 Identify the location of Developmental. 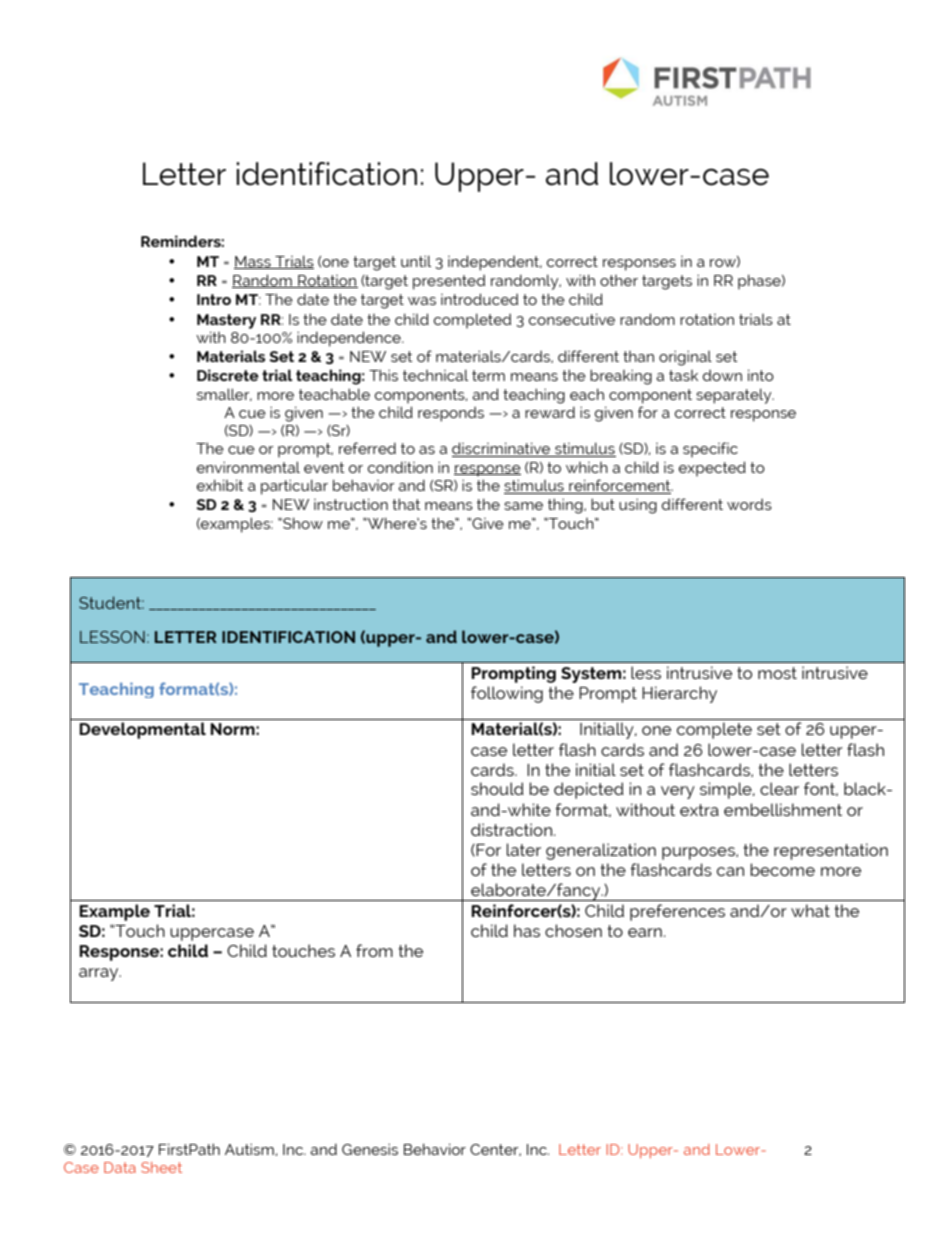
(142, 730).
